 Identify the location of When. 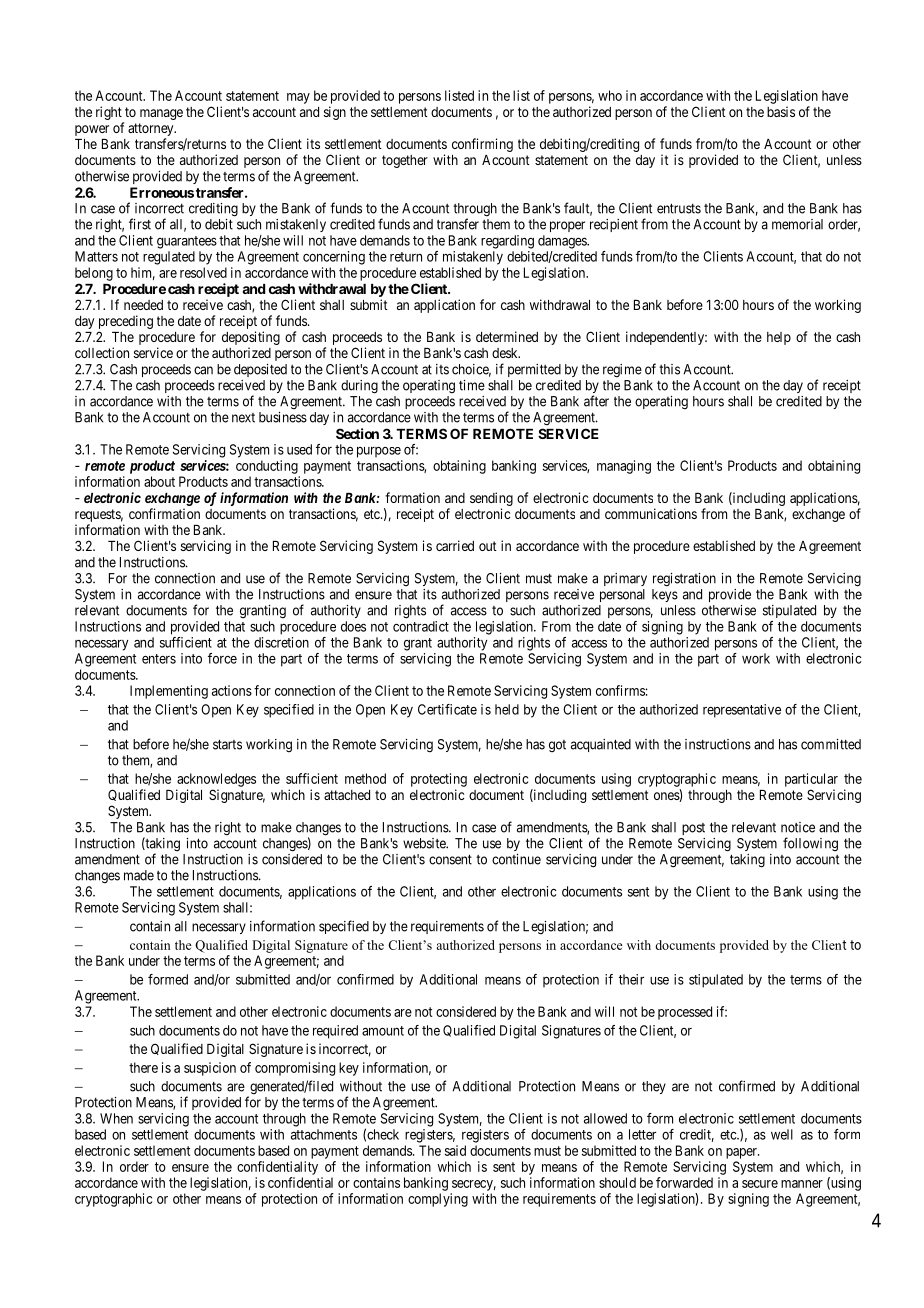
(116, 1118).
